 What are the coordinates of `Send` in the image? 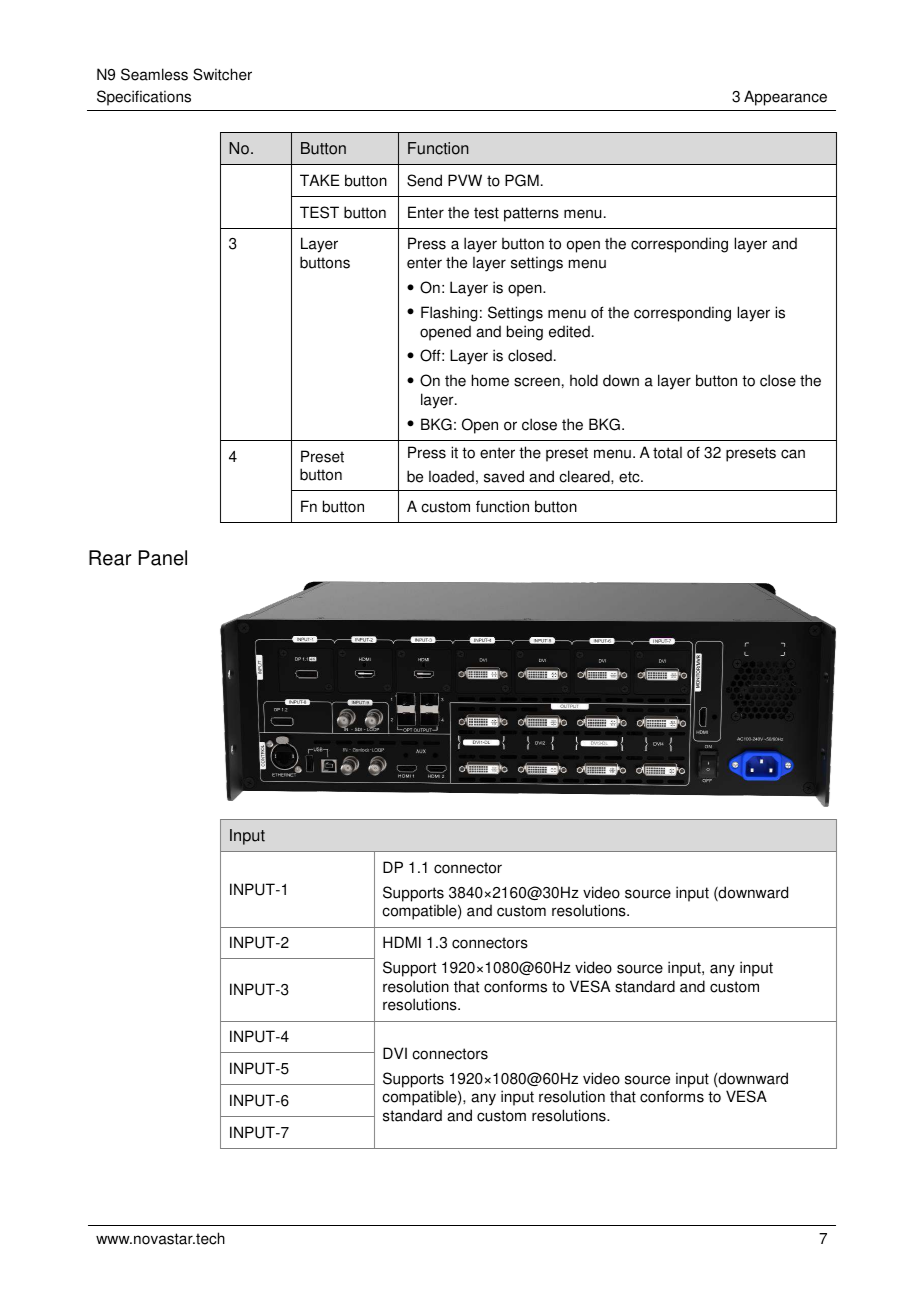 It's located at (424, 180).
